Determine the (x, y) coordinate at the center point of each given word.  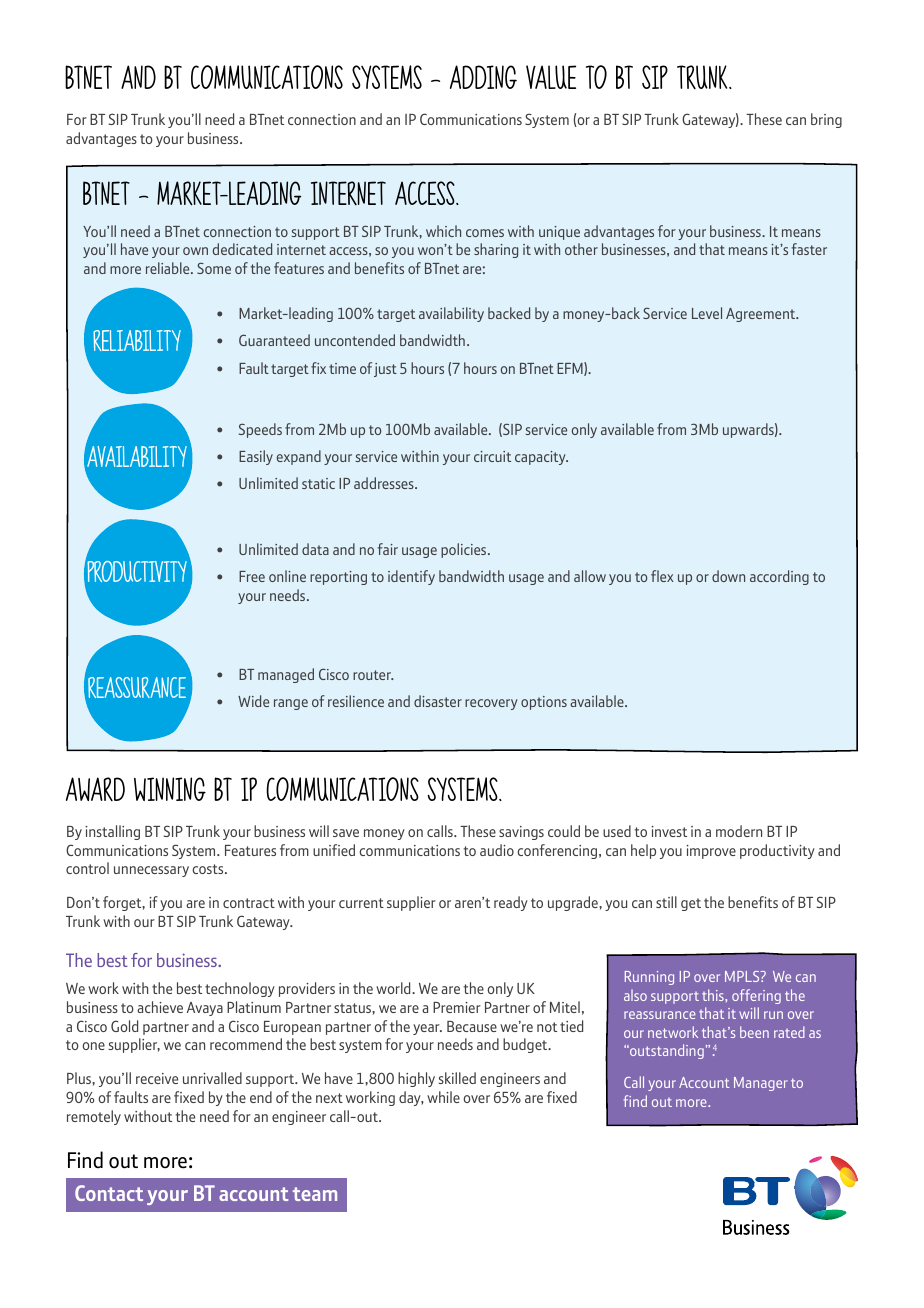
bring (826, 120)
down (728, 576)
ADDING (483, 77)
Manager (761, 1084)
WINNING (170, 789)
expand (299, 457)
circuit (492, 456)
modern (739, 831)
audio (497, 850)
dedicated (242, 249)
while (443, 1097)
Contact (109, 1193)
